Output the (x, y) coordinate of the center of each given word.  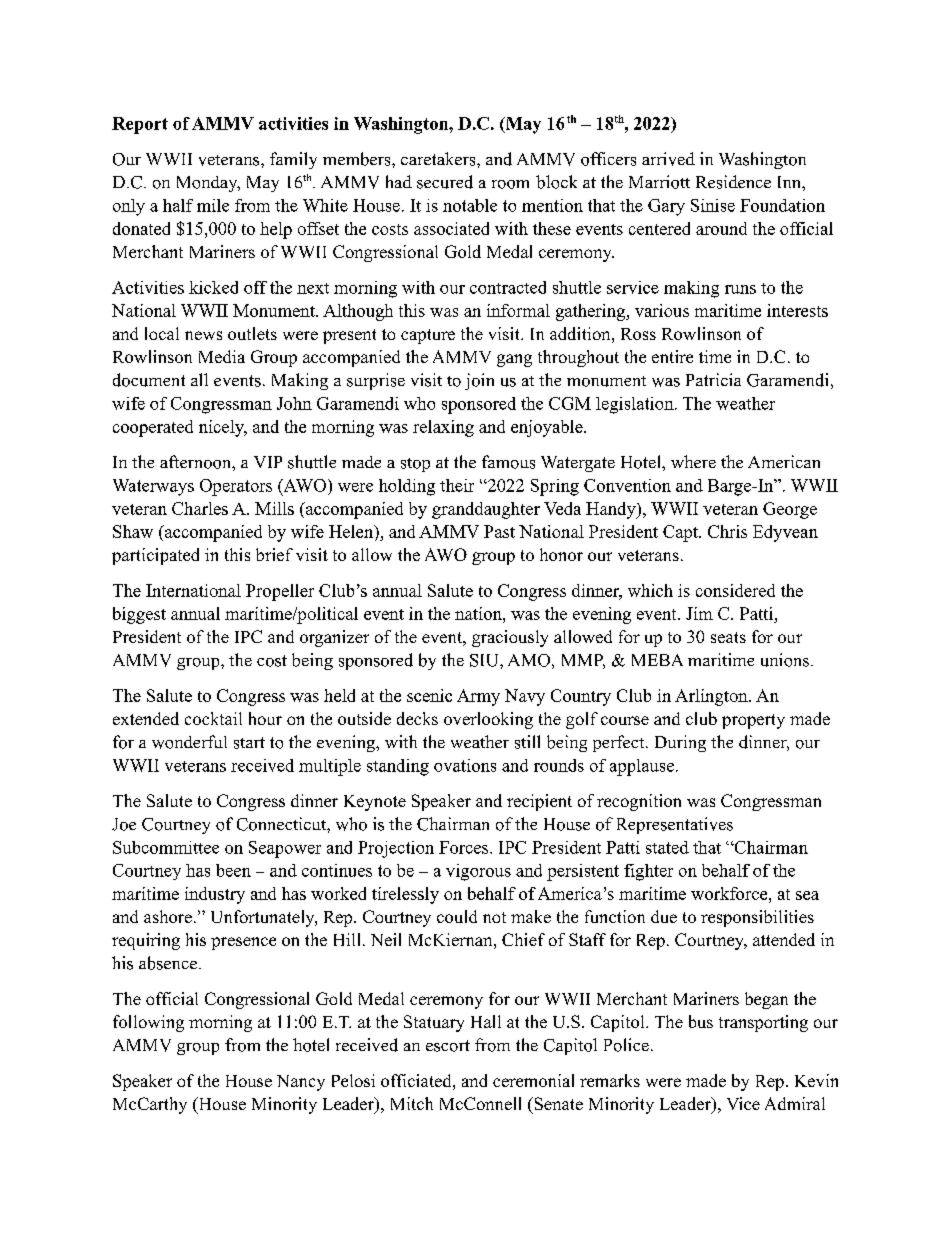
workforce (730, 893)
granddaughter (486, 510)
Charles (200, 508)
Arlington (712, 697)
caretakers (439, 159)
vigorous (478, 872)
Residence (733, 182)
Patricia (713, 379)
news (203, 335)
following (148, 1023)
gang (514, 360)
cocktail (213, 718)
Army (478, 697)
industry (215, 895)
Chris (727, 531)
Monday (208, 184)
